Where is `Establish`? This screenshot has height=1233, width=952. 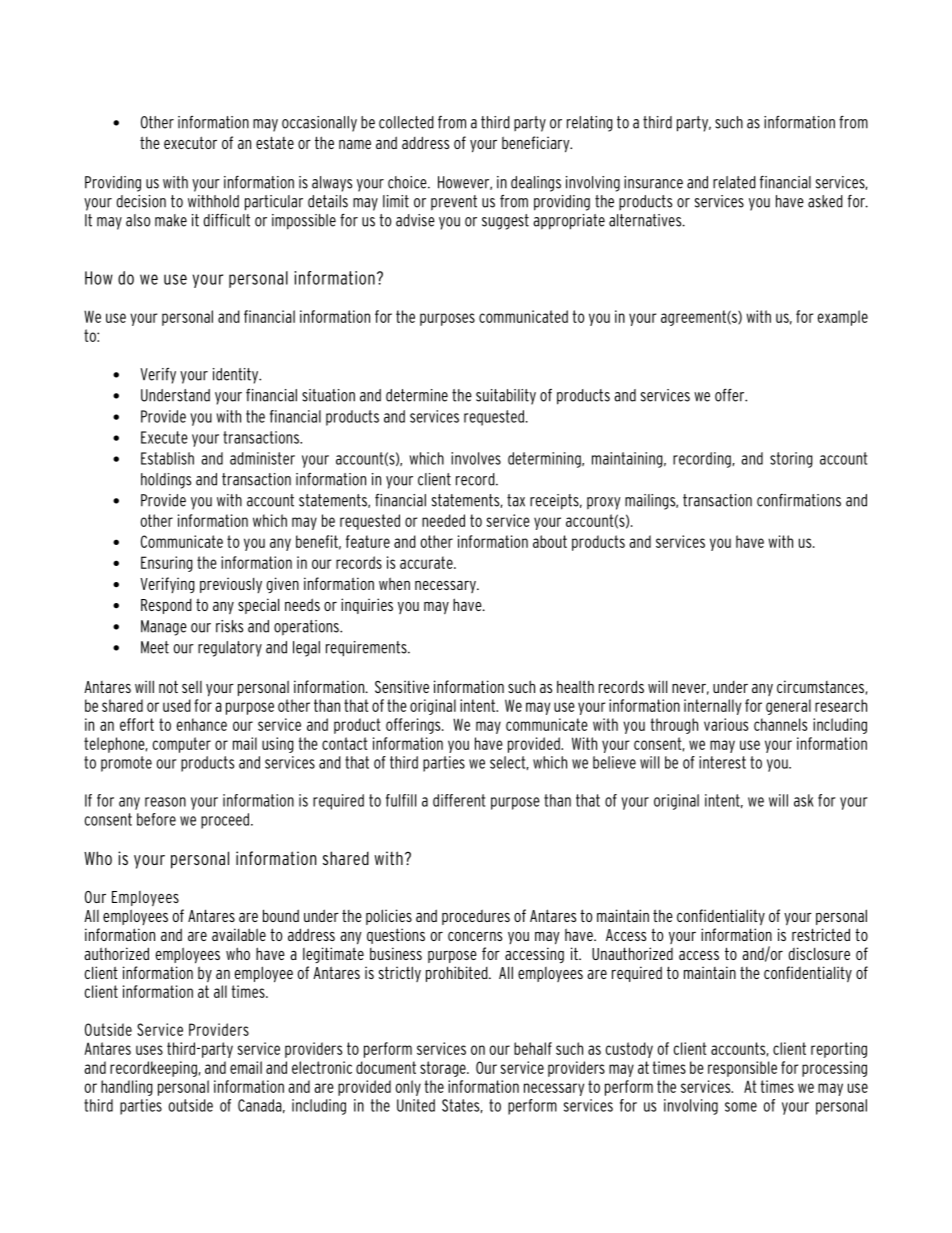 Establish is located at coordinates (167, 458).
